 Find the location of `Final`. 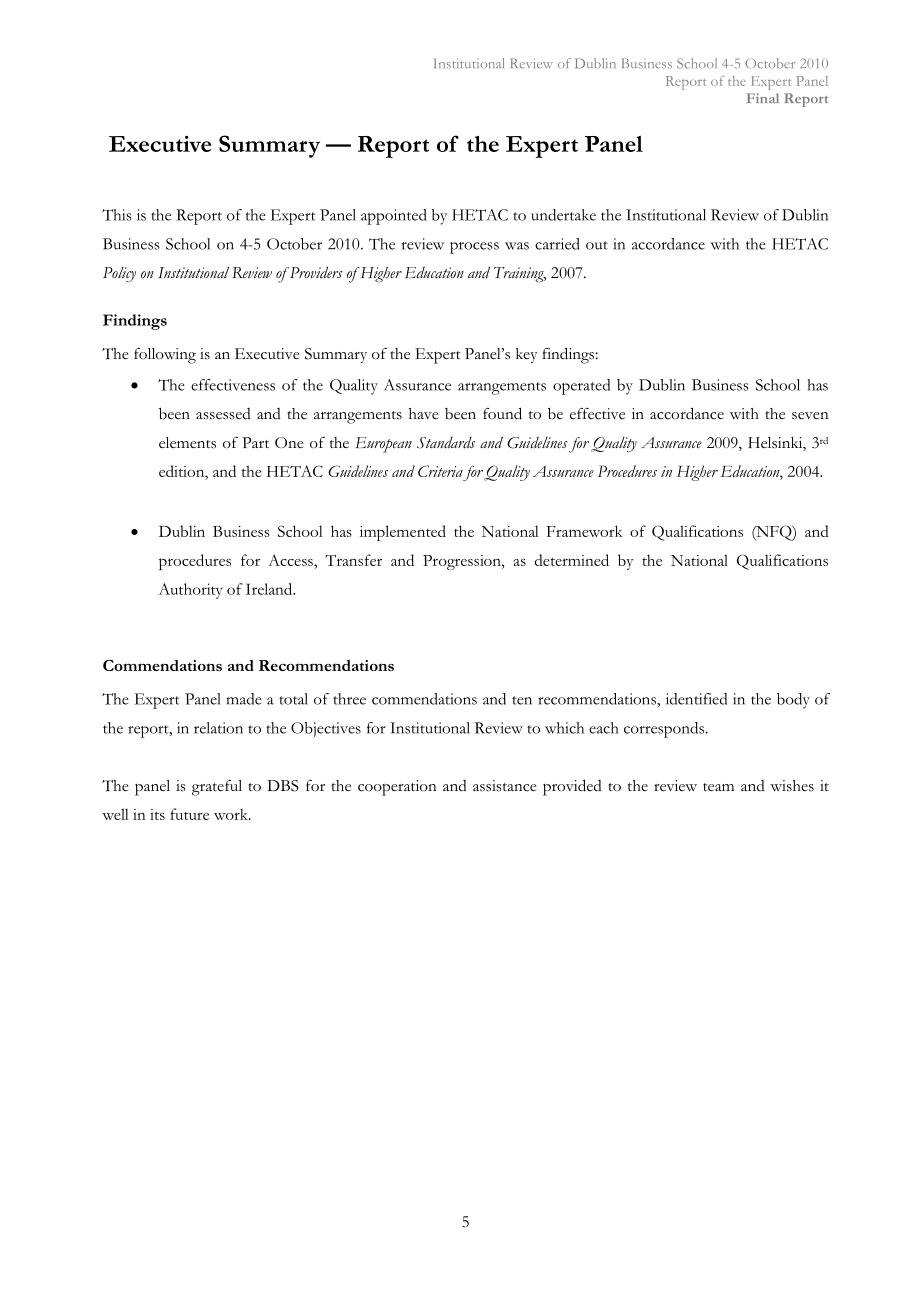

Final is located at coordinates (762, 98).
